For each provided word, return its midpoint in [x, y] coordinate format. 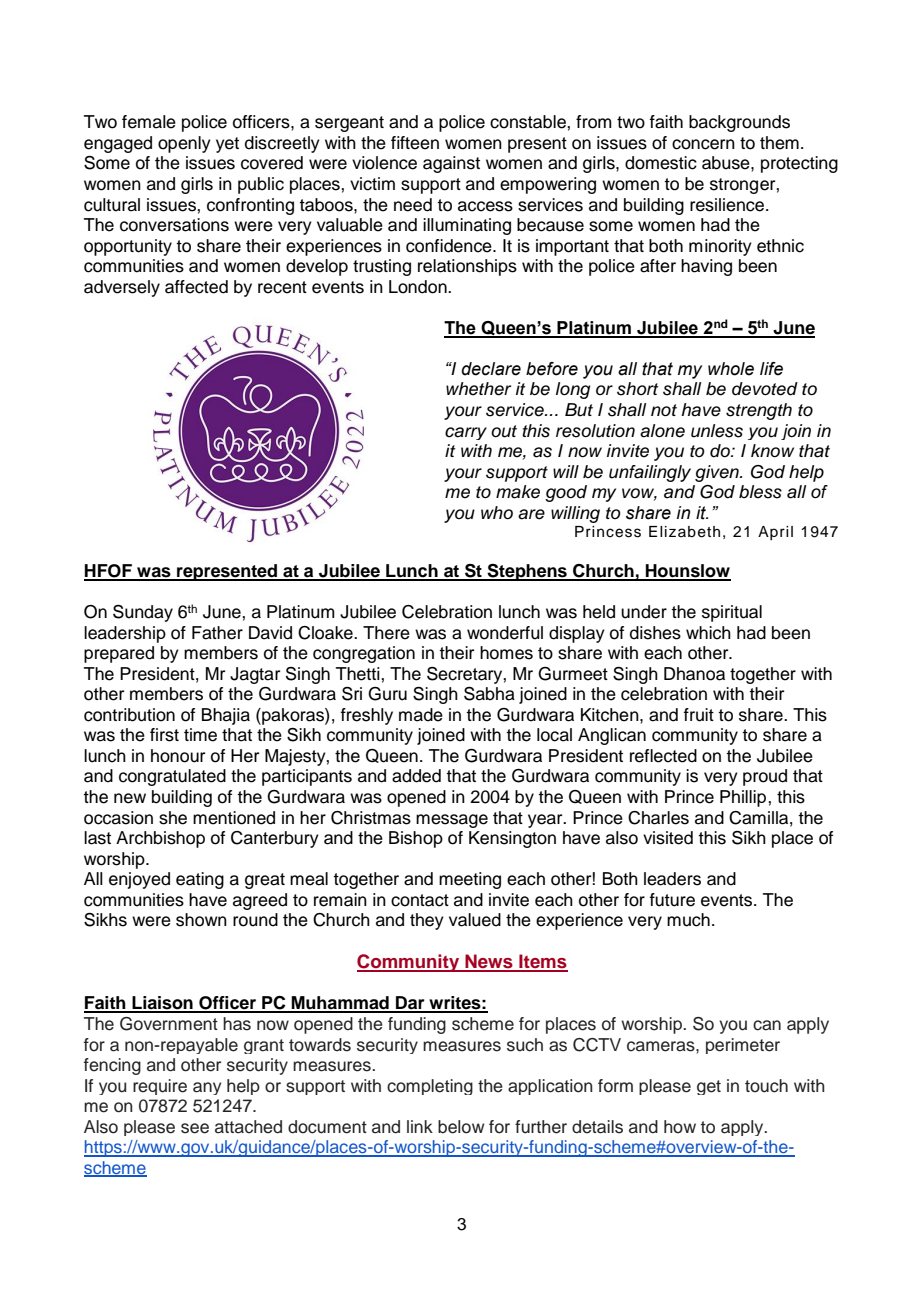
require [160, 1087]
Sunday [143, 613]
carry [466, 433]
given [718, 473]
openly [184, 144]
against [451, 164]
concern [703, 144]
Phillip [744, 798]
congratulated [172, 777]
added [416, 776]
